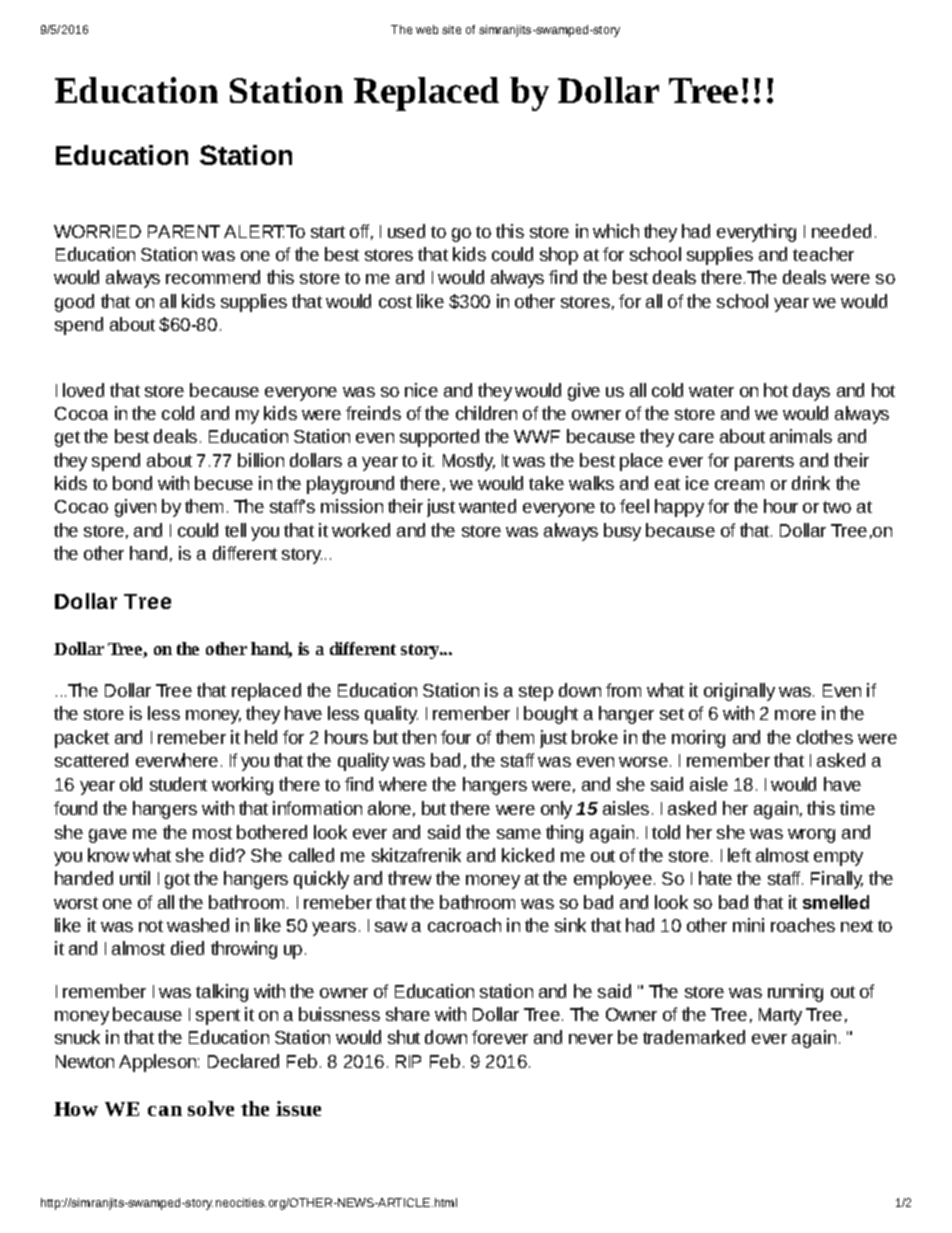  I want to click on WORRIED, so click(97, 231).
